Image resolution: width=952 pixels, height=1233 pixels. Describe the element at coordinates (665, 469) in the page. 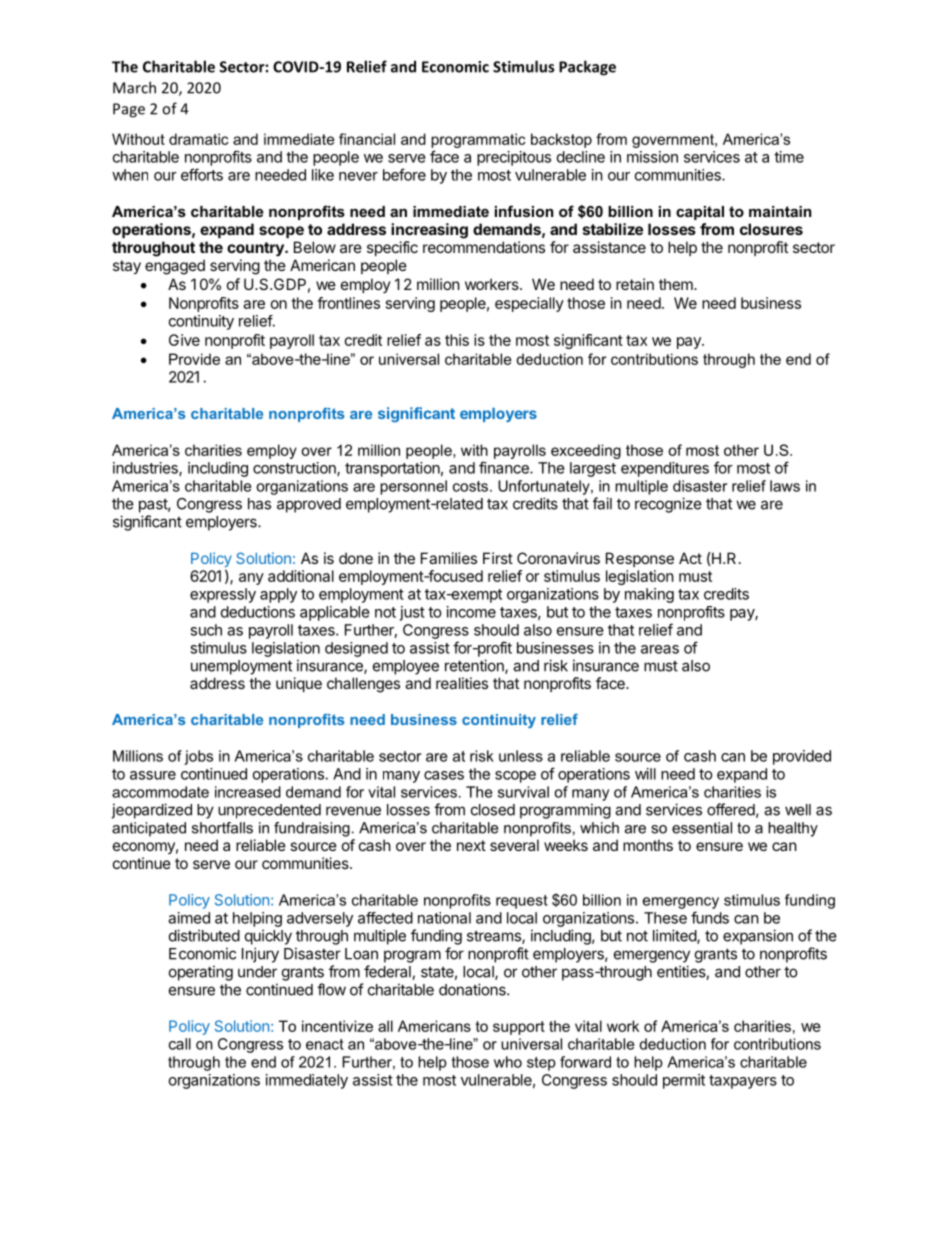

I see `expenditures` at that location.
